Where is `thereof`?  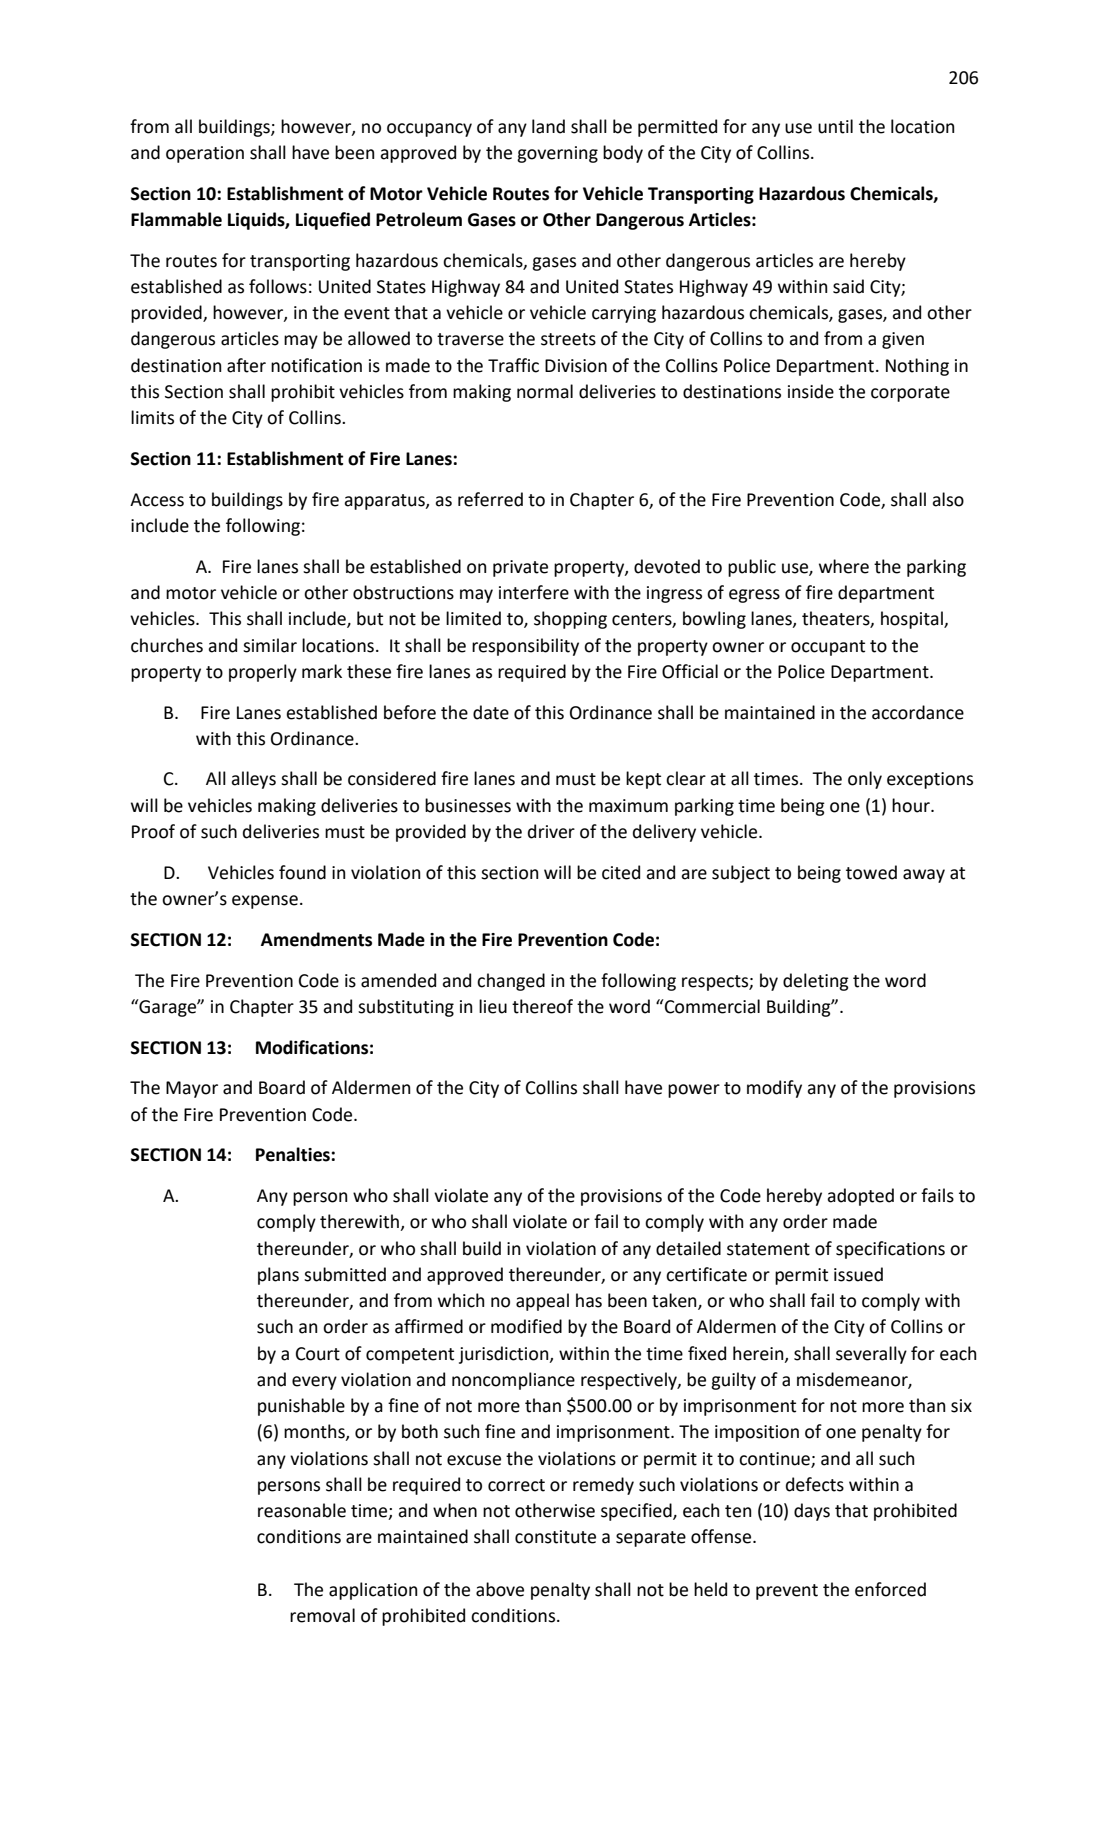
thereof is located at coordinates (542, 1006).
